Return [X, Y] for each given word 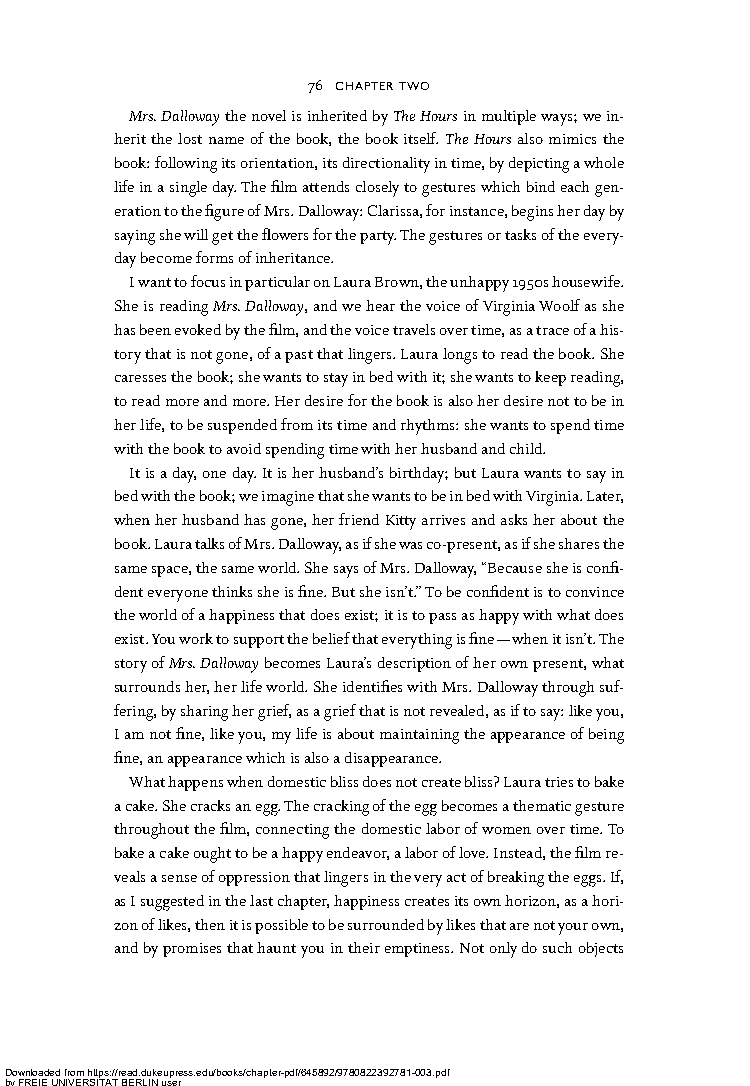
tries [559, 782]
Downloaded [33, 1072]
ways [558, 120]
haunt [276, 947]
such [557, 947]
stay [336, 380]
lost [190, 138]
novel [269, 115]
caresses [140, 378]
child [527, 448]
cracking [341, 808]
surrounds [147, 686]
